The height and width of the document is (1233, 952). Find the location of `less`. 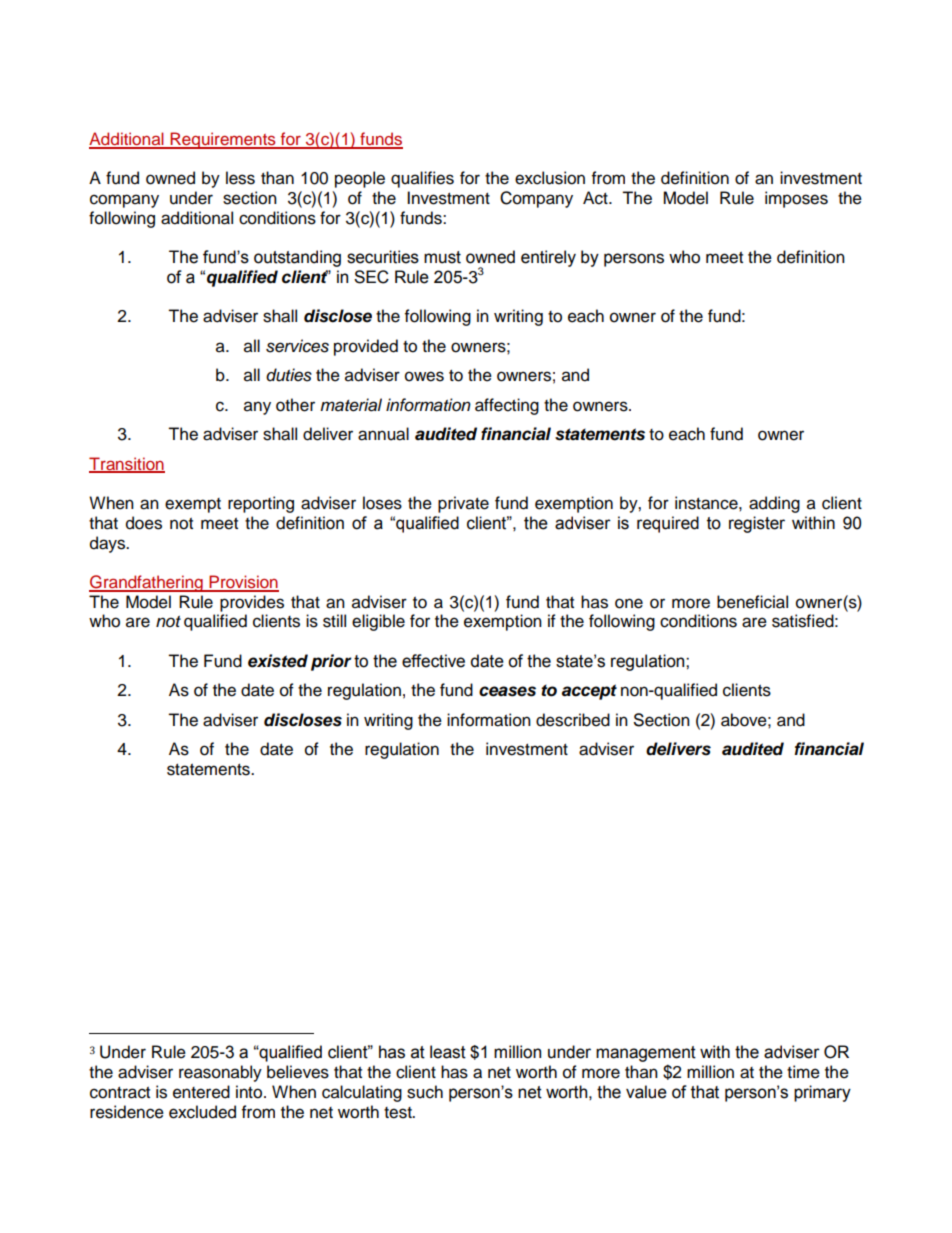

less is located at coordinates (240, 178).
